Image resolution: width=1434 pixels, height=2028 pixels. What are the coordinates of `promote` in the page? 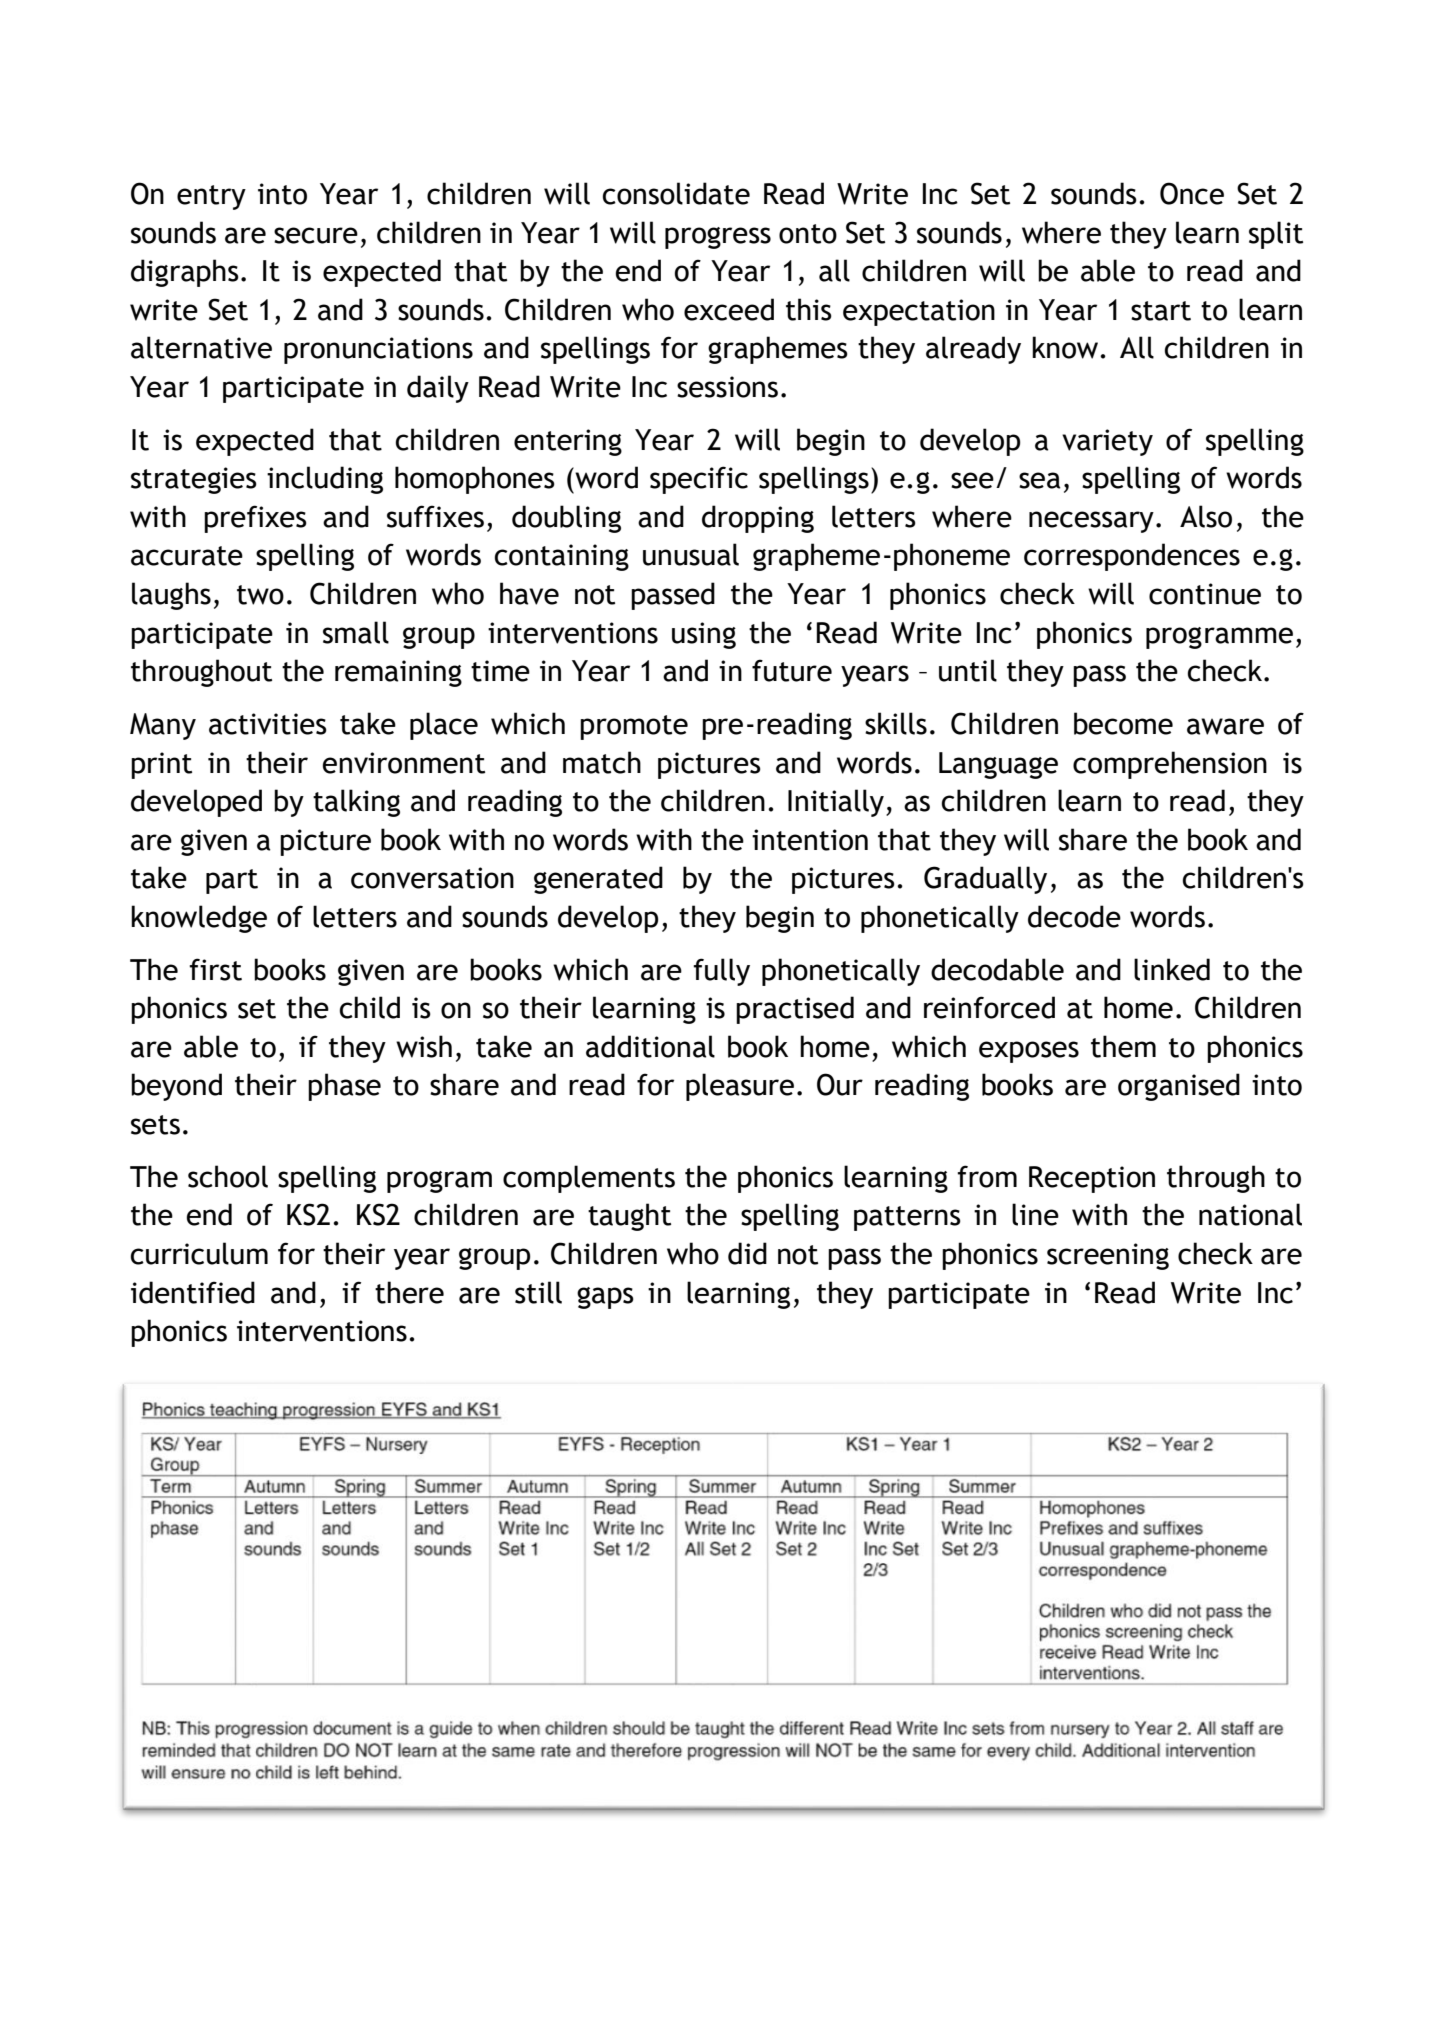 It's located at (634, 727).
